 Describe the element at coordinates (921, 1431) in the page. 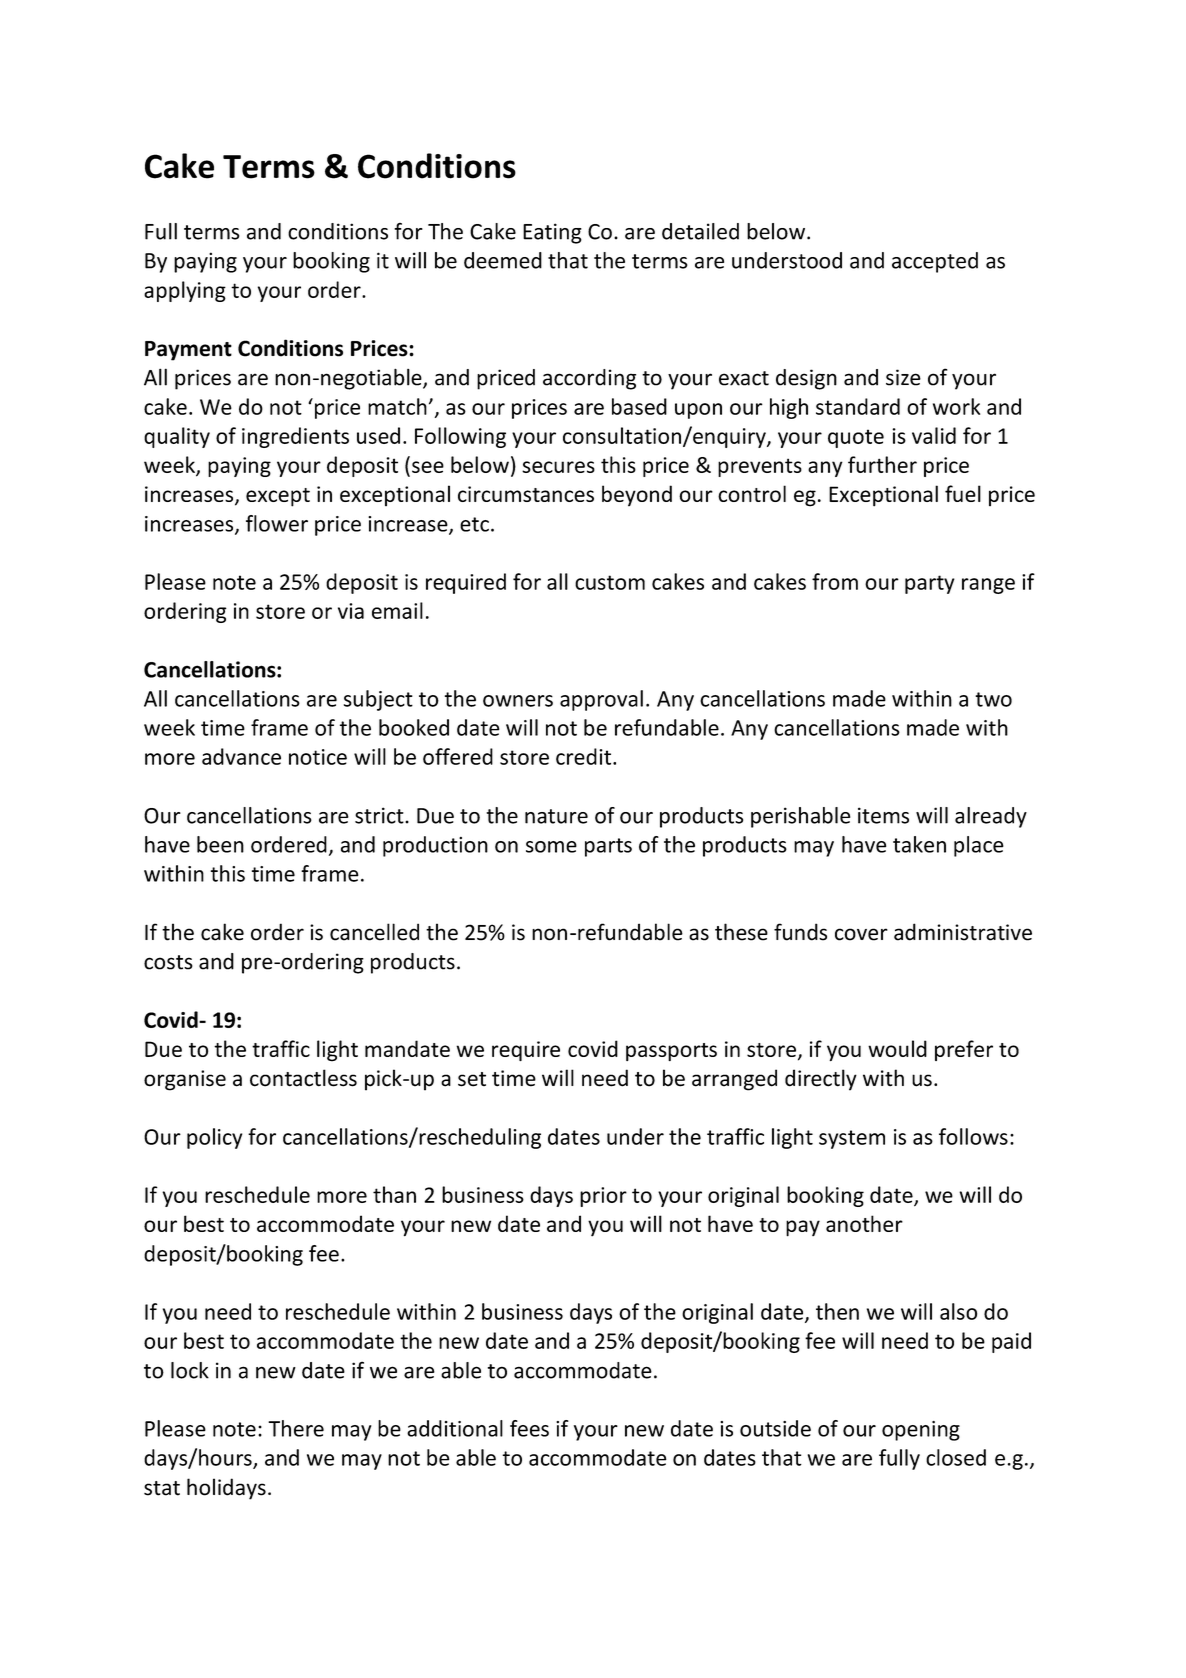

I see `opening` at that location.
